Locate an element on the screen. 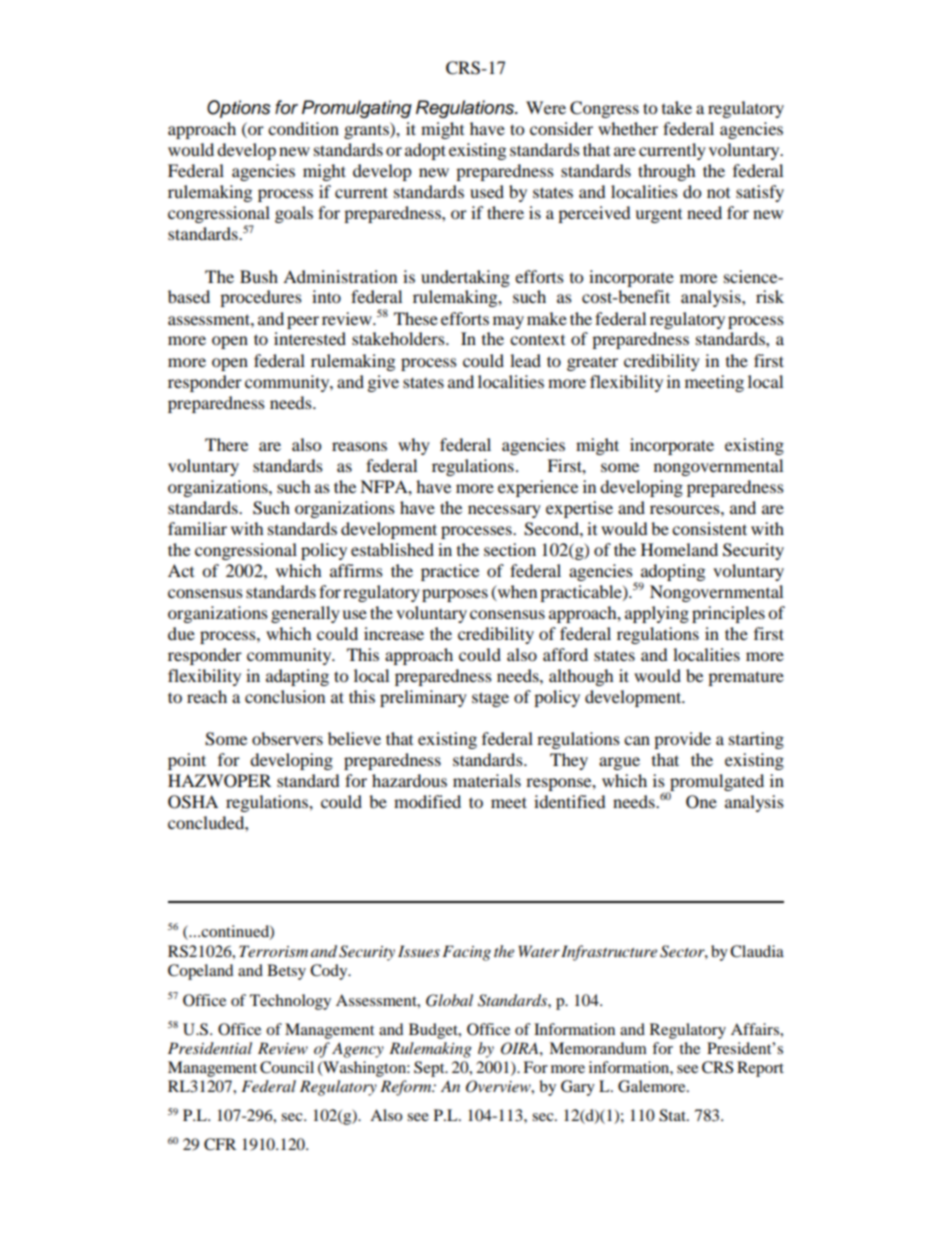 The image size is (952, 1233). One is located at coordinates (701, 802).
